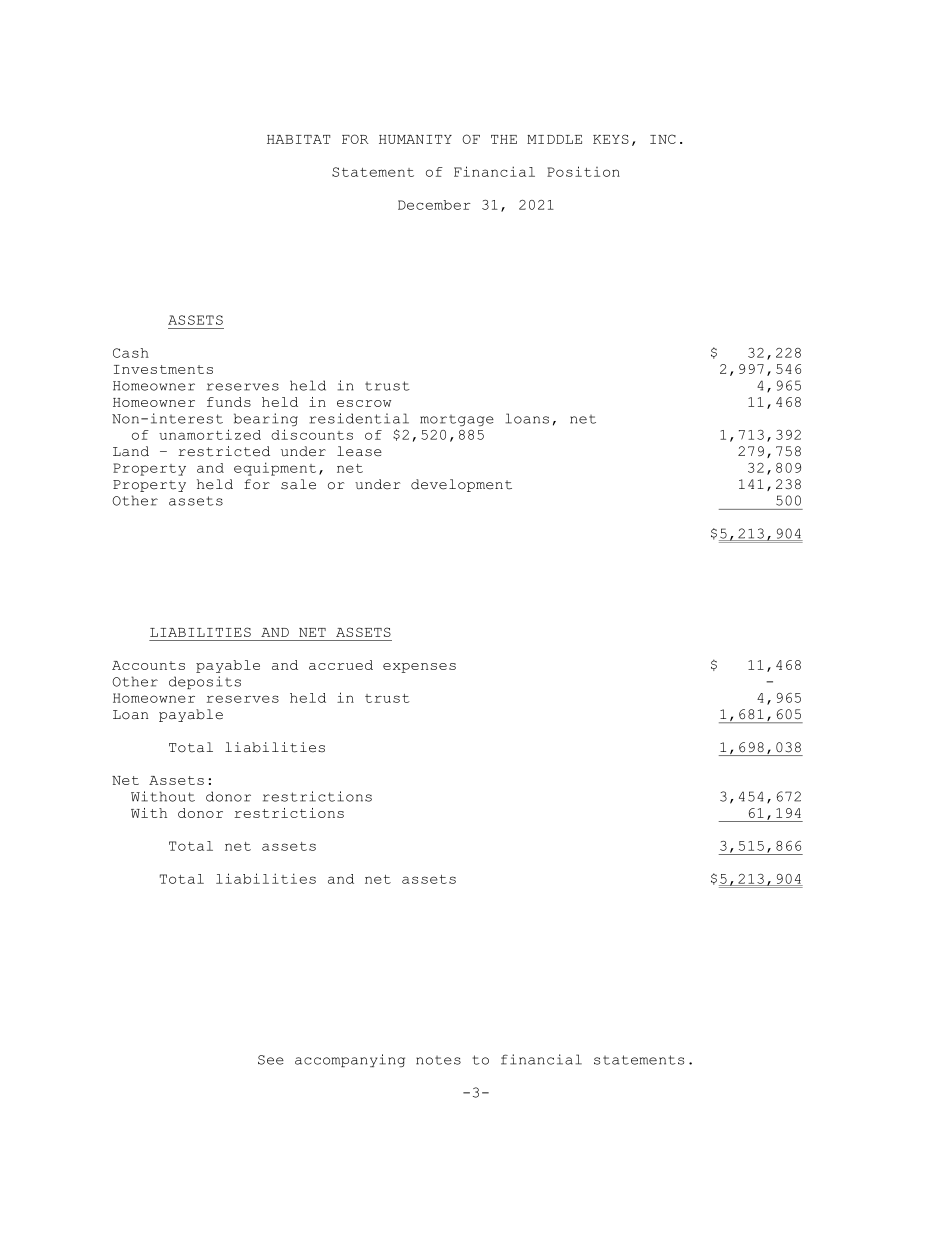 This screenshot has height=1233, width=952. What do you see at coordinates (359, 451) in the screenshot?
I see `lease` at bounding box center [359, 451].
